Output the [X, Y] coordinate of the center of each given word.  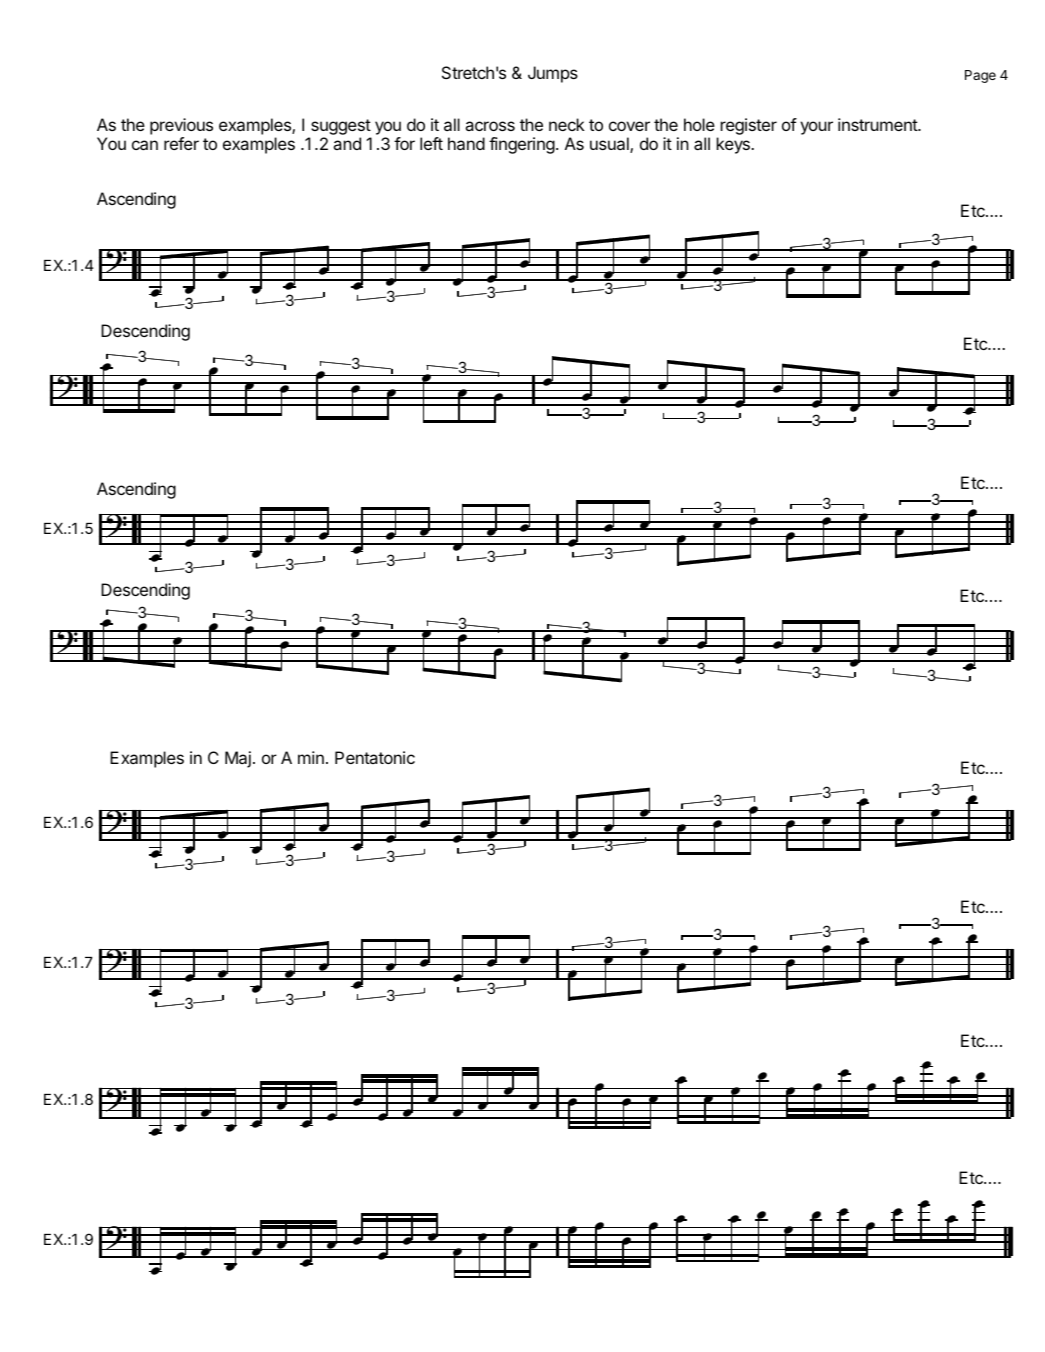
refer [181, 143]
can [145, 145]
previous [181, 126]
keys [734, 145]
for [404, 143]
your [816, 128]
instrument [878, 124]
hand [466, 143]
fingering [522, 145]
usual [610, 145]
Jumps [553, 74]
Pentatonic [375, 757]
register [749, 126]
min [311, 757]
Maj [238, 759]
